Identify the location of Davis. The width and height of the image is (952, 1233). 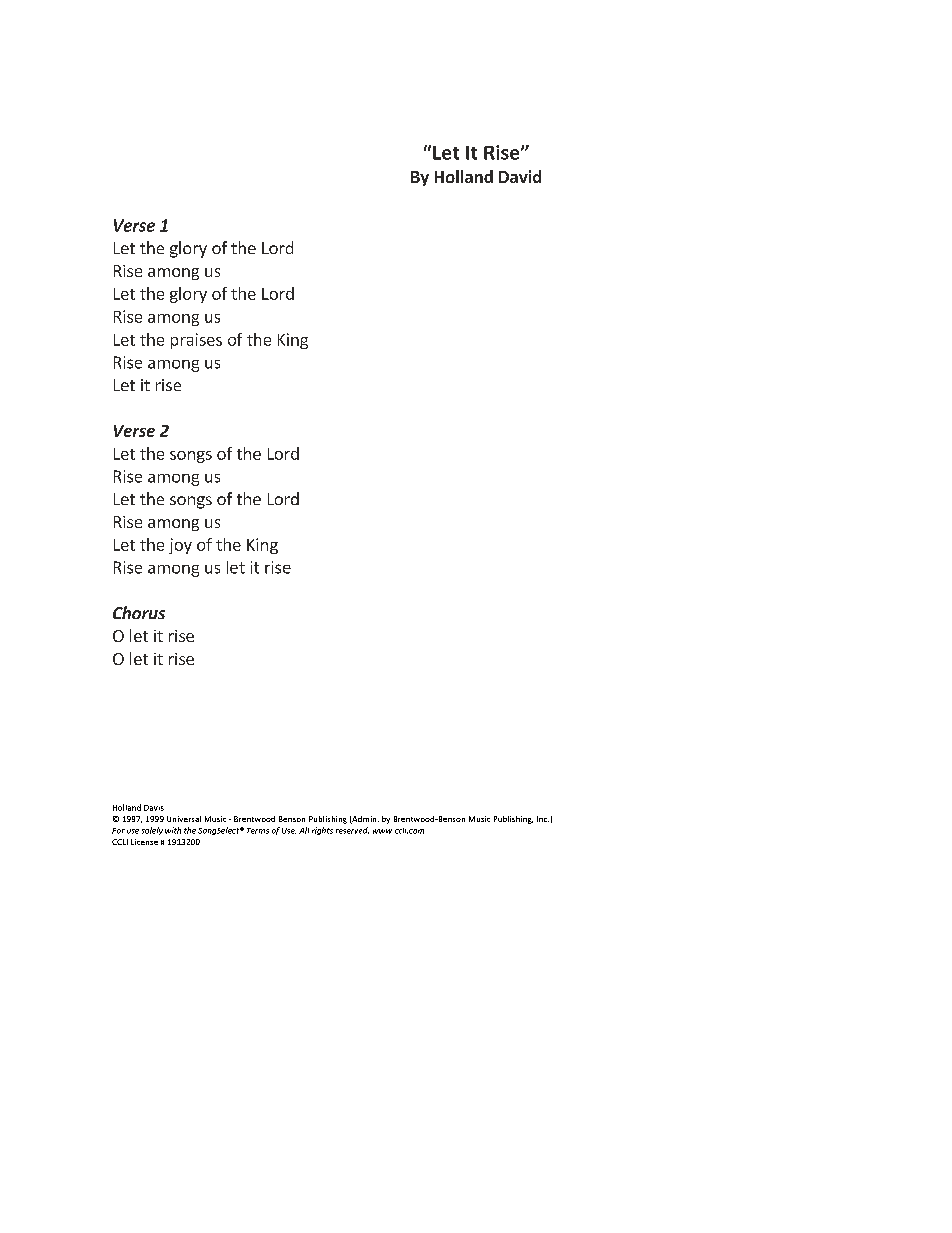
(154, 808).
